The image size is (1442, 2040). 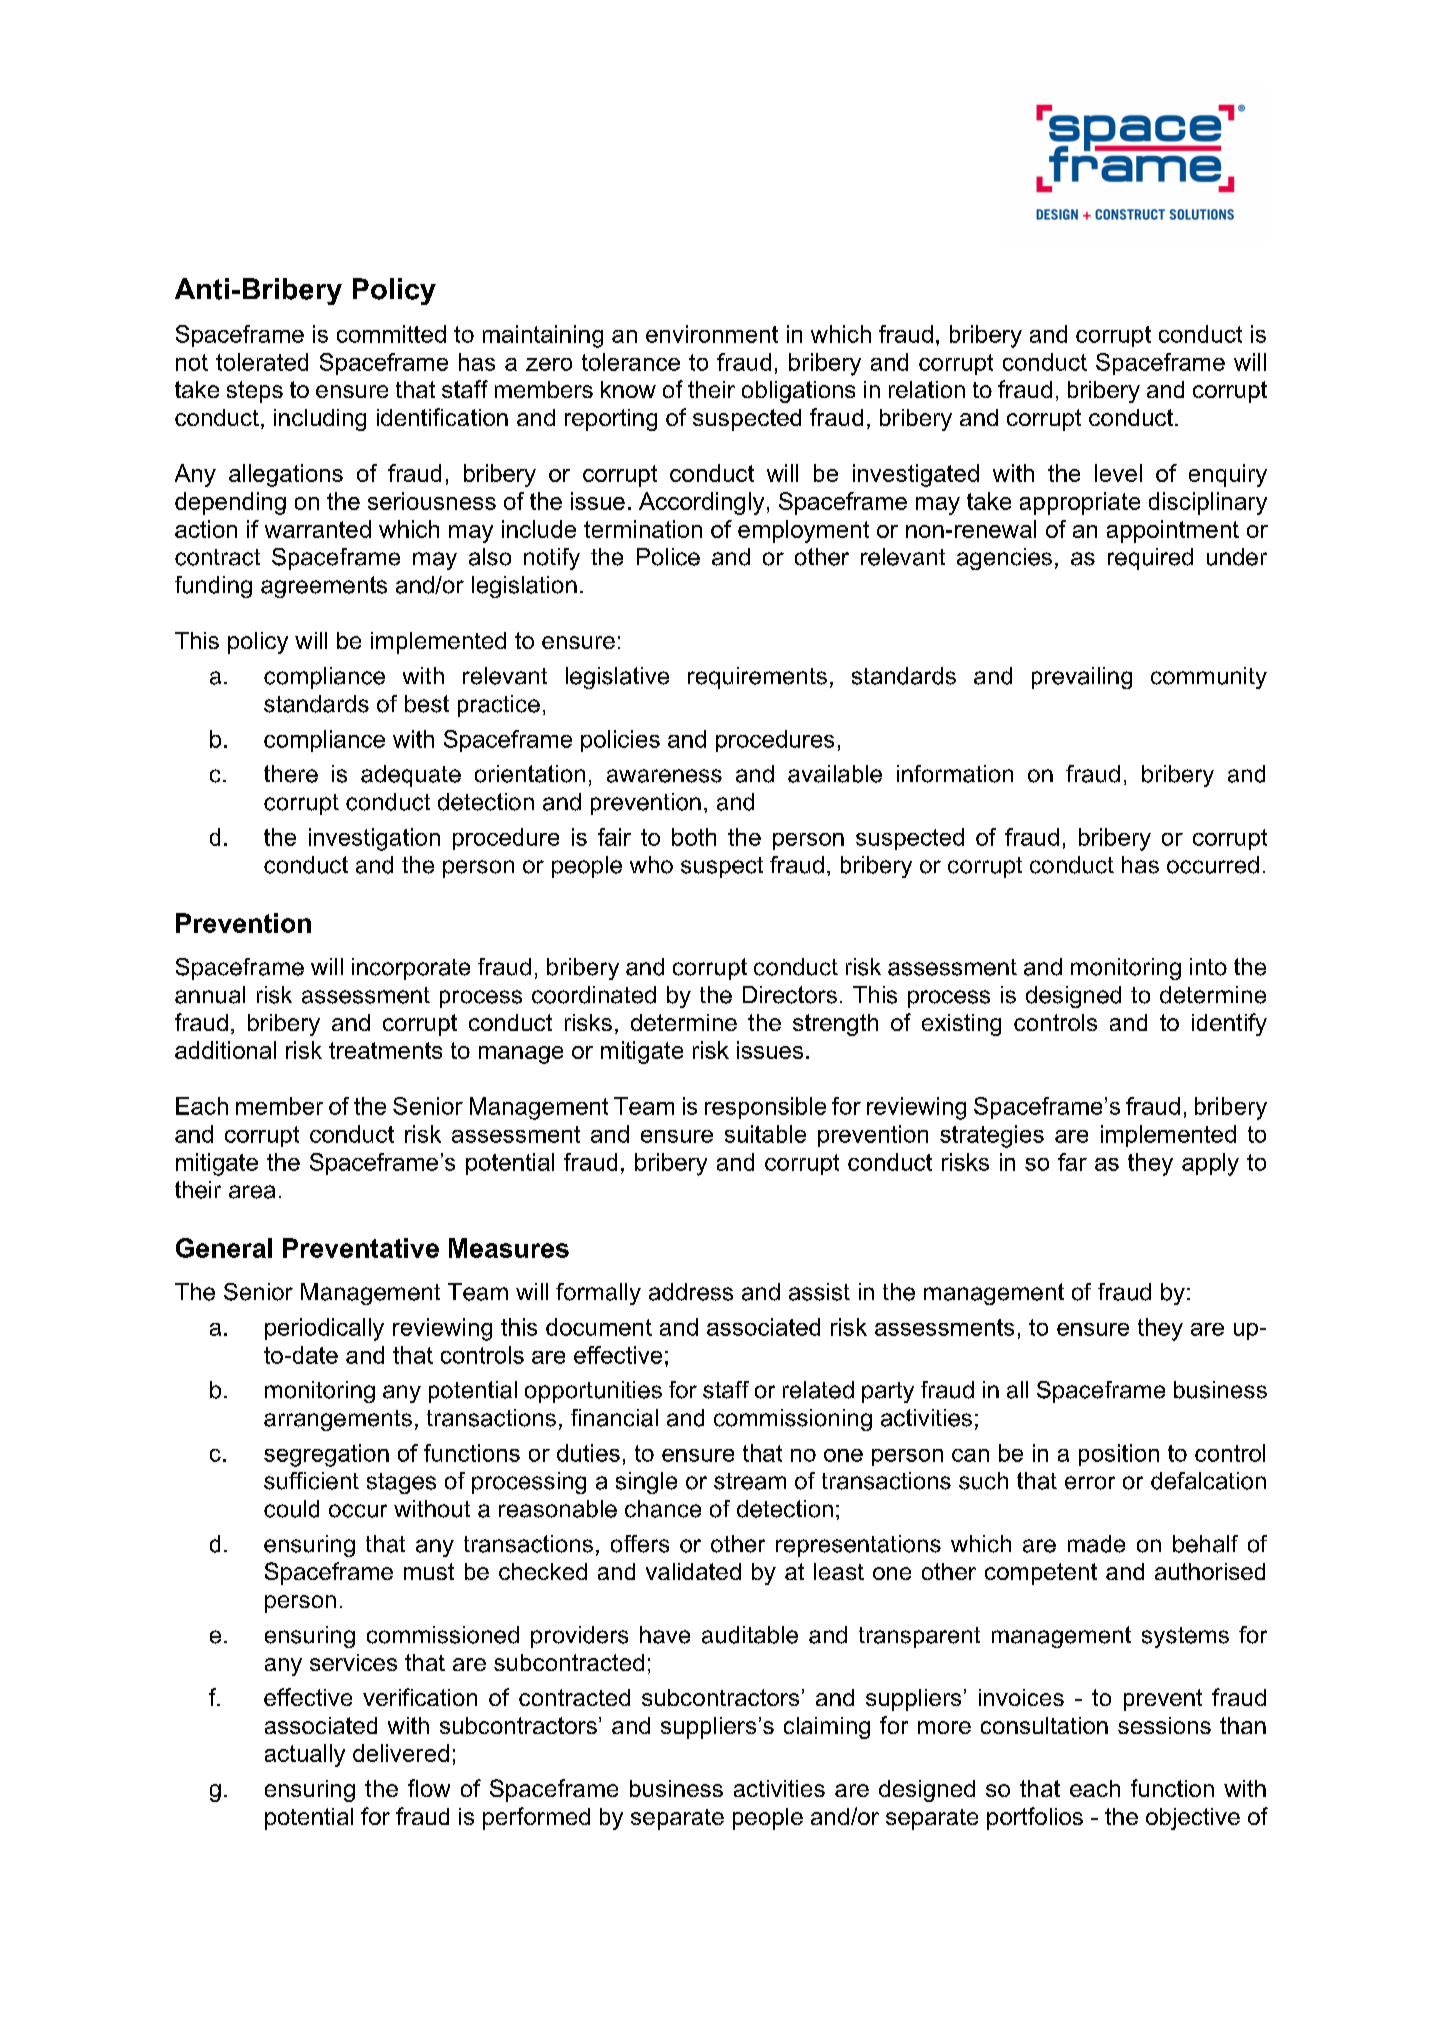 I want to click on level, so click(x=1118, y=473).
